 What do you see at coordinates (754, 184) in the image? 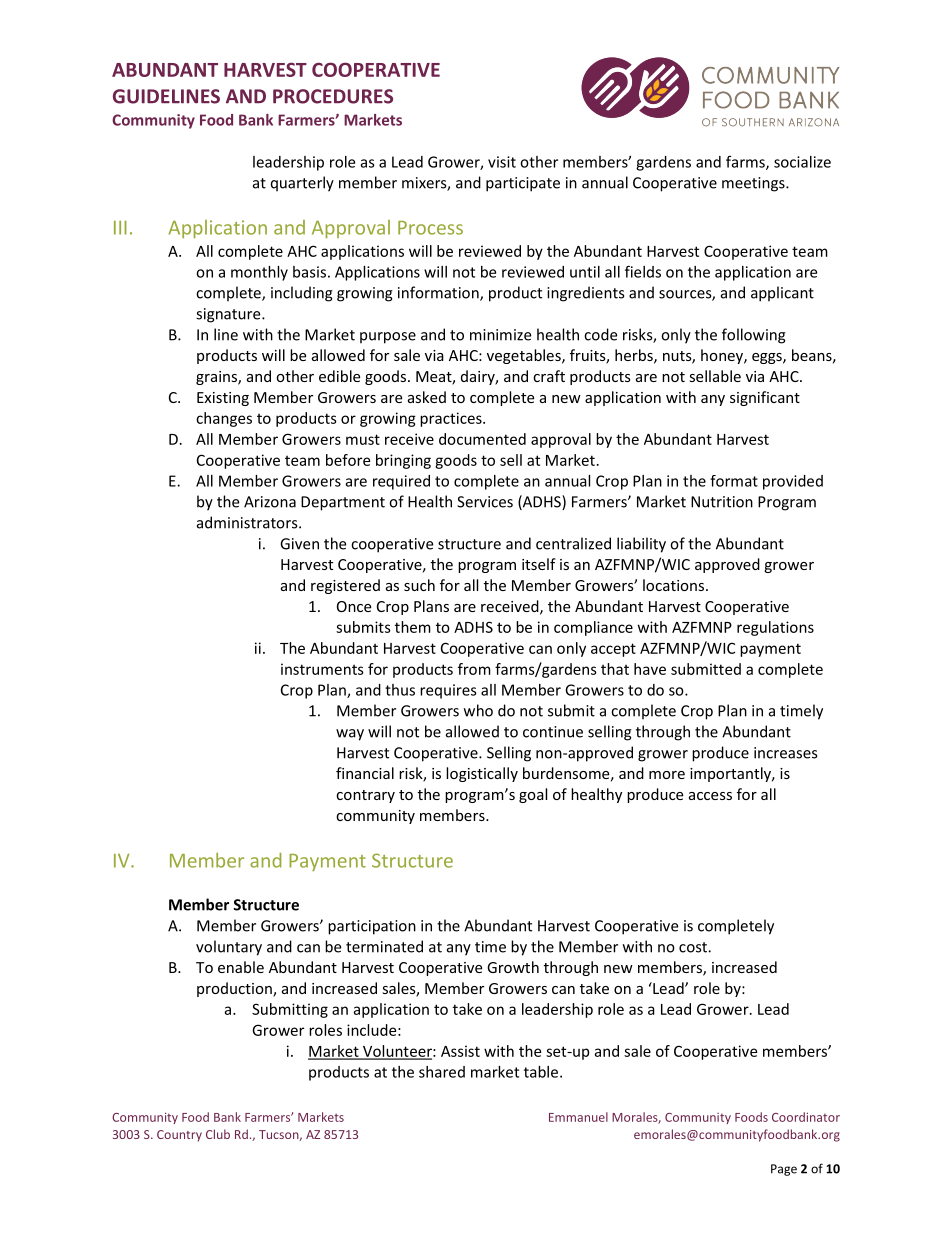
I see `meetings` at bounding box center [754, 184].
